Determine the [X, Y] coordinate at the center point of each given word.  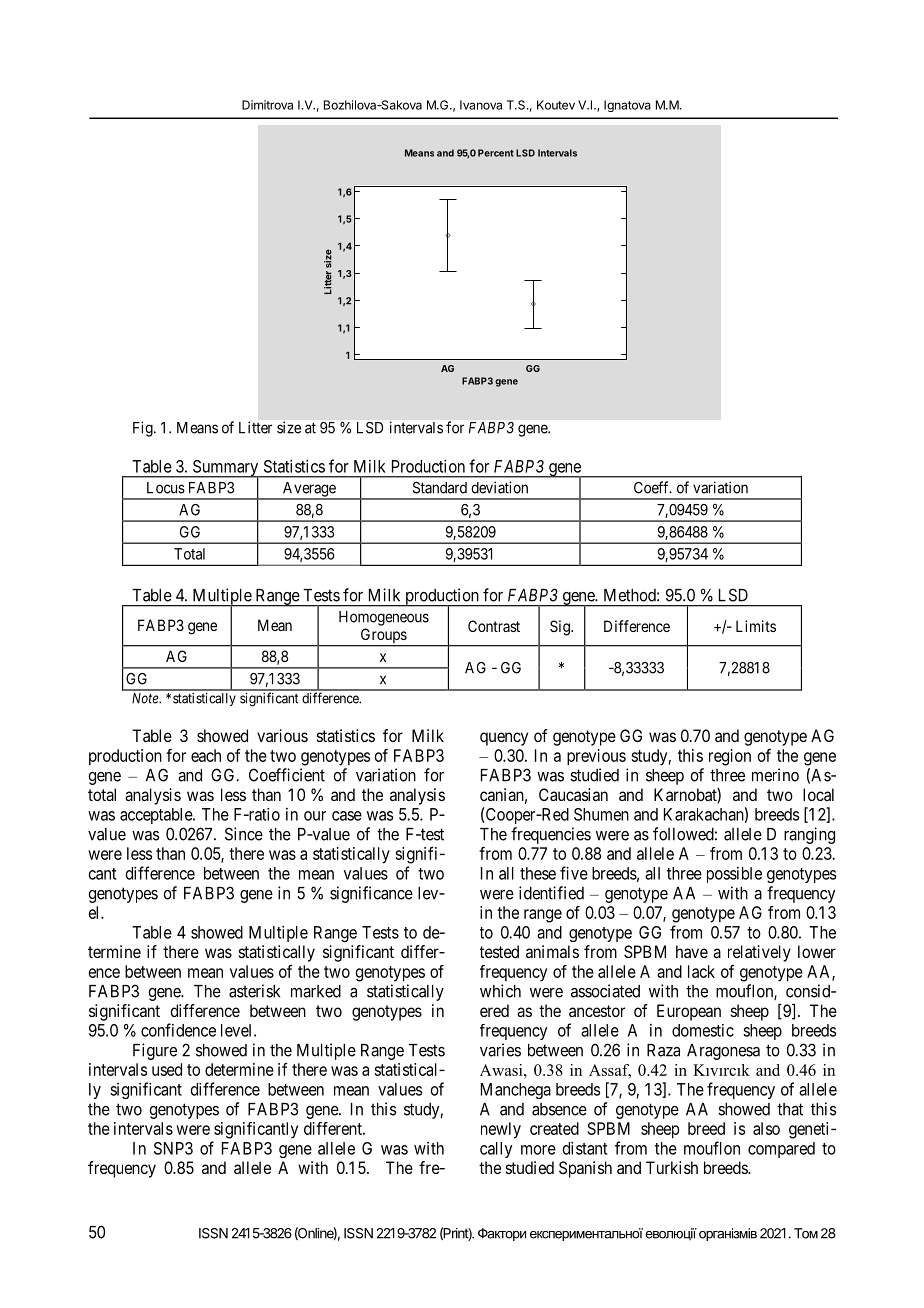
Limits [756, 626]
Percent [496, 153]
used [167, 1069]
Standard [440, 488]
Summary [225, 469]
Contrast [494, 626]
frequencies [551, 835]
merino [775, 775]
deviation [499, 487]
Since [244, 834]
